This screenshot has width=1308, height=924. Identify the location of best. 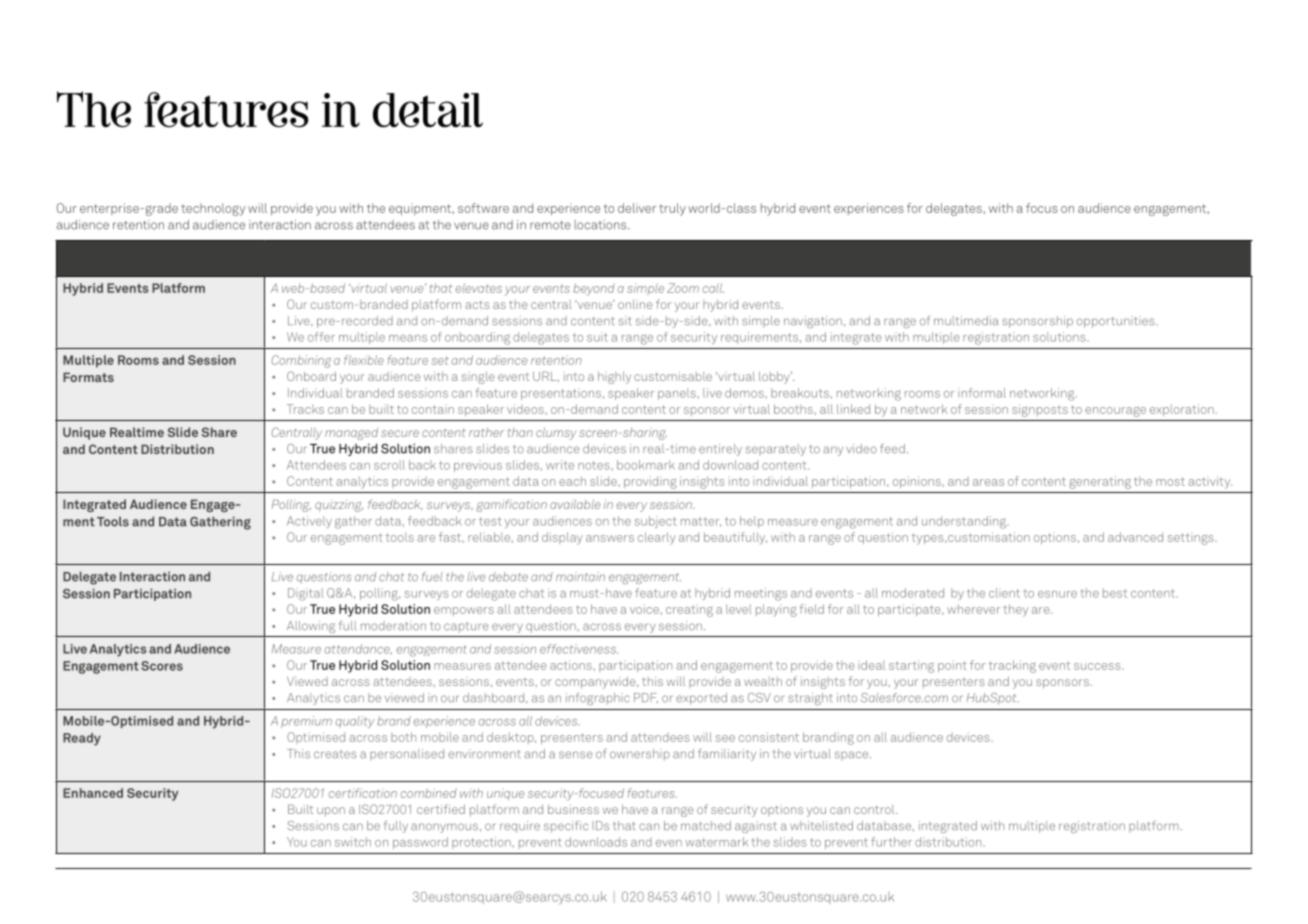
(1115, 593).
